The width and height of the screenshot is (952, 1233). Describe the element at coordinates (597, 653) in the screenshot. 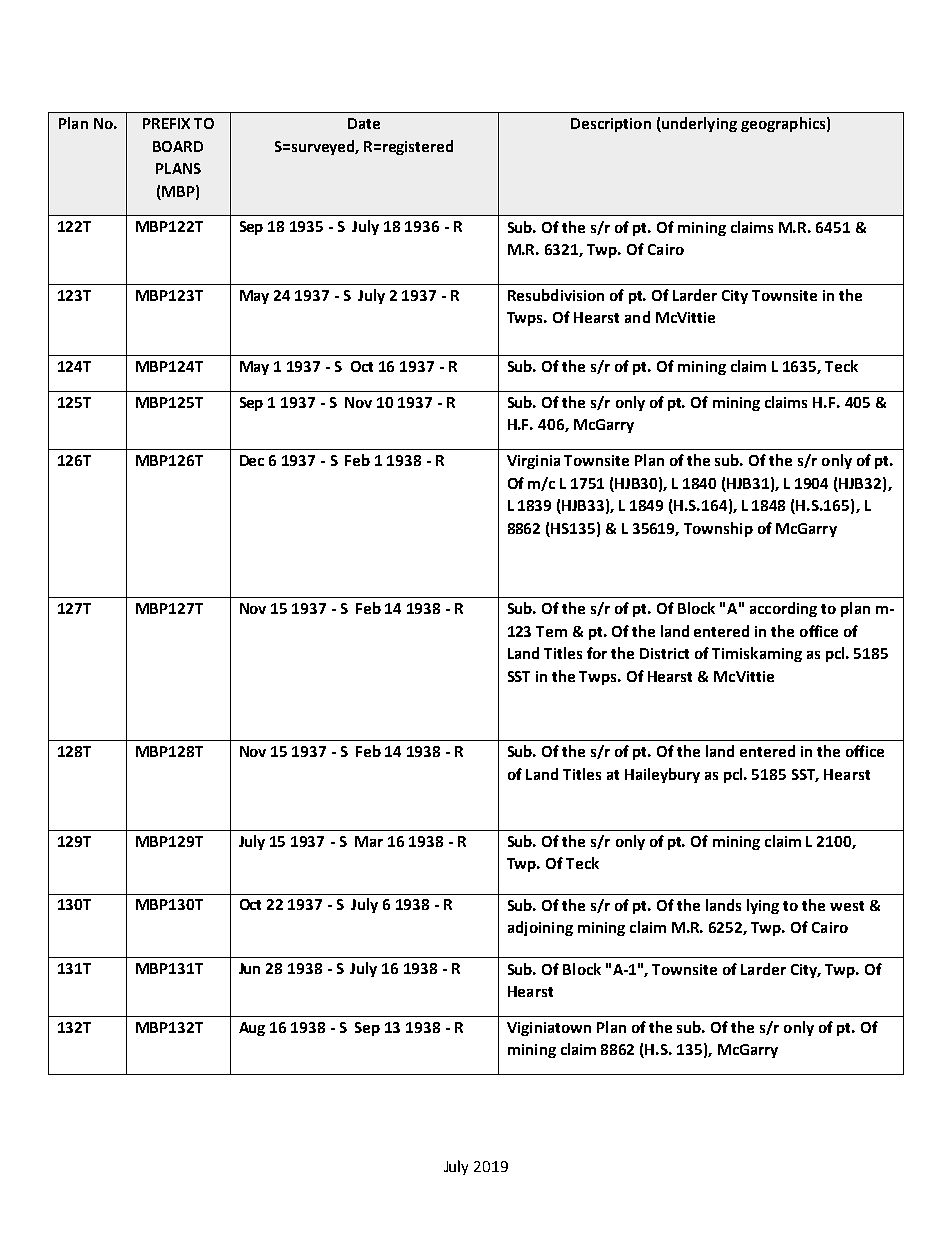

I see `for` at that location.
